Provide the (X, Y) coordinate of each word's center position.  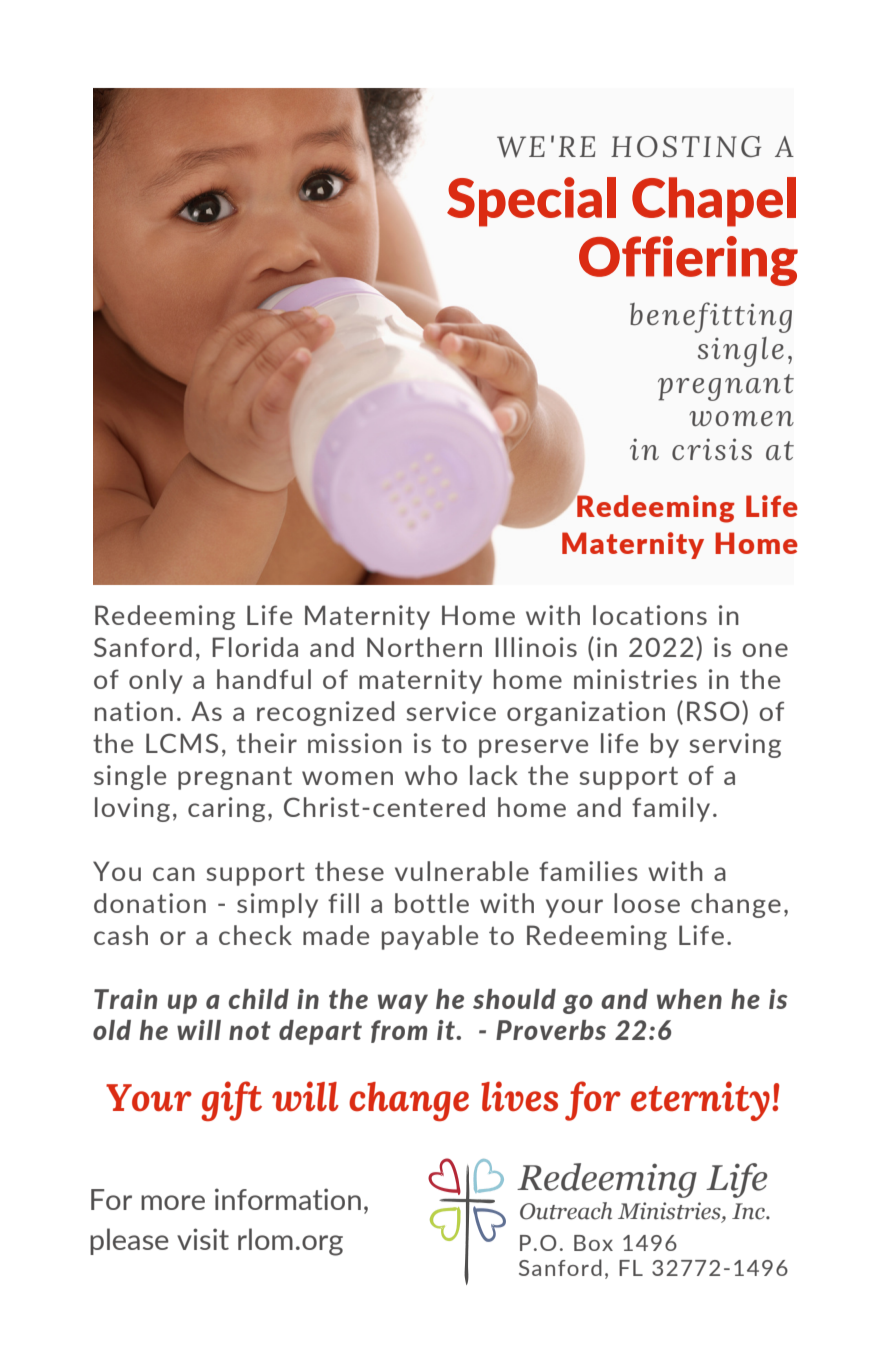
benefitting (711, 317)
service (451, 711)
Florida (255, 647)
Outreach (566, 1211)
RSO (713, 711)
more (173, 1202)
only (156, 681)
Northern (424, 647)
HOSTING (686, 146)
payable (430, 937)
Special (531, 202)
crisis (712, 449)
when (689, 999)
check (255, 935)
